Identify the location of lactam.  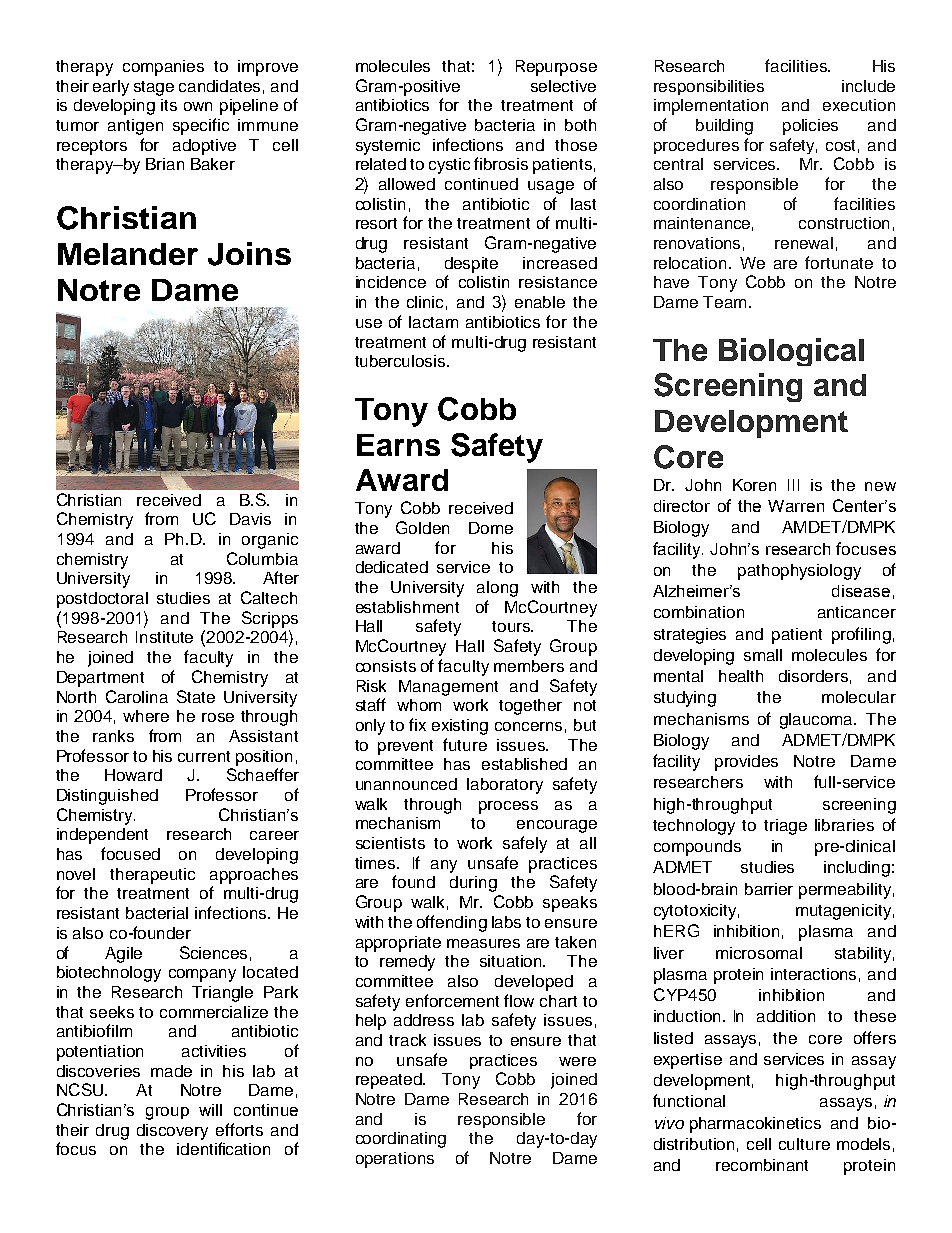
(433, 322).
